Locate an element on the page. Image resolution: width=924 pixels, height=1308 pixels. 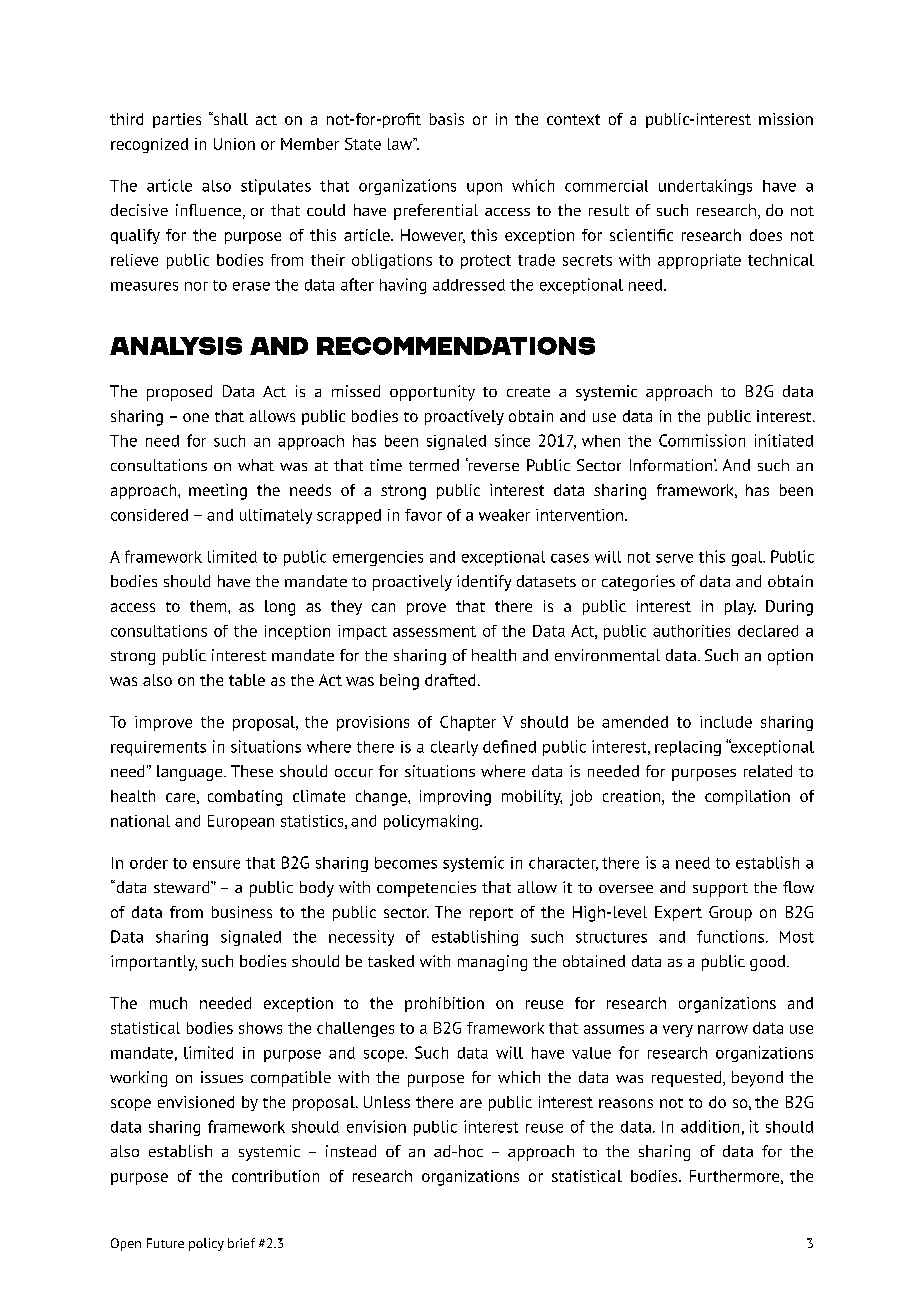
Union is located at coordinates (234, 144).
